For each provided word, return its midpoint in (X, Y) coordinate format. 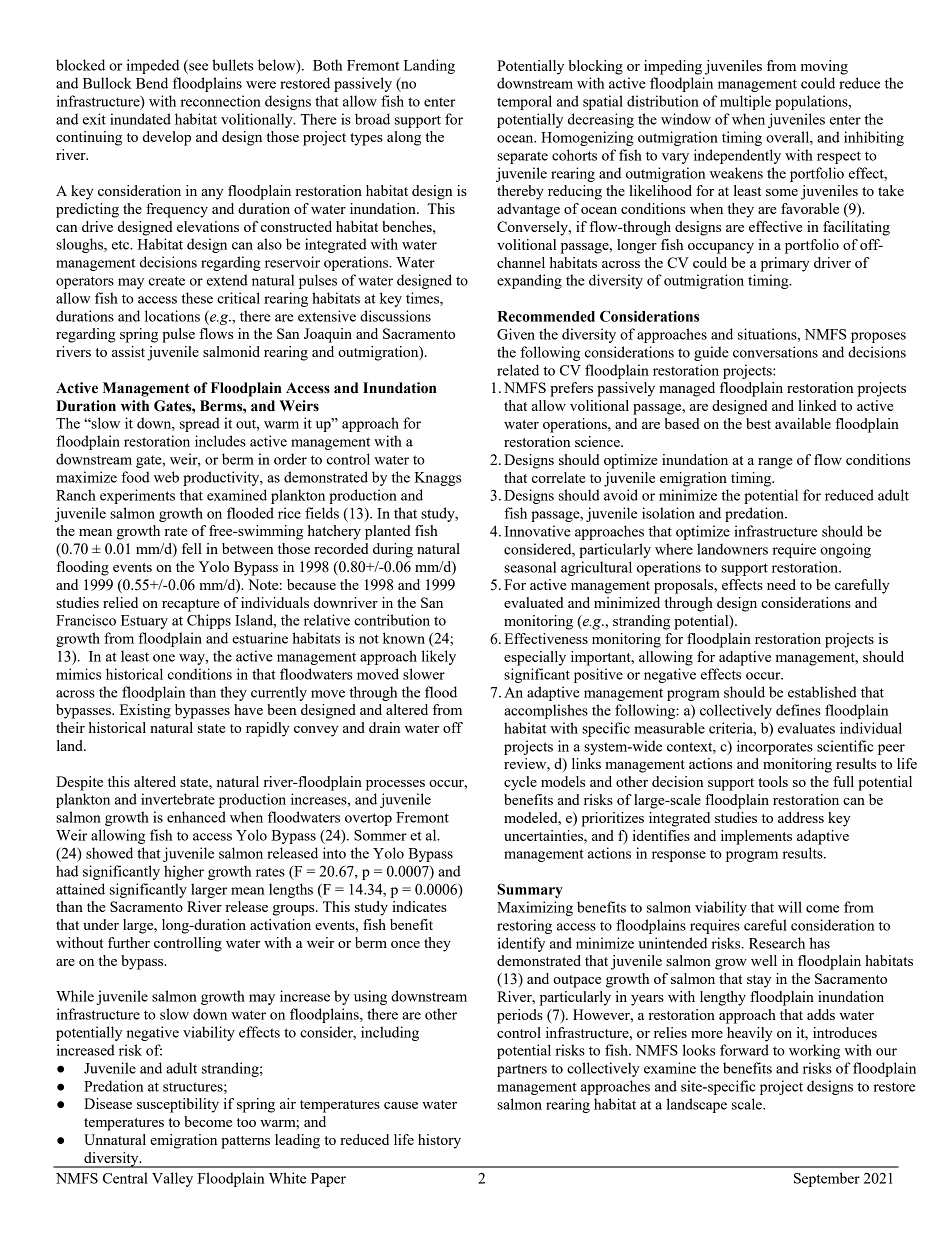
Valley (172, 1179)
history (439, 1141)
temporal (524, 102)
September (827, 1179)
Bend (152, 83)
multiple (745, 102)
